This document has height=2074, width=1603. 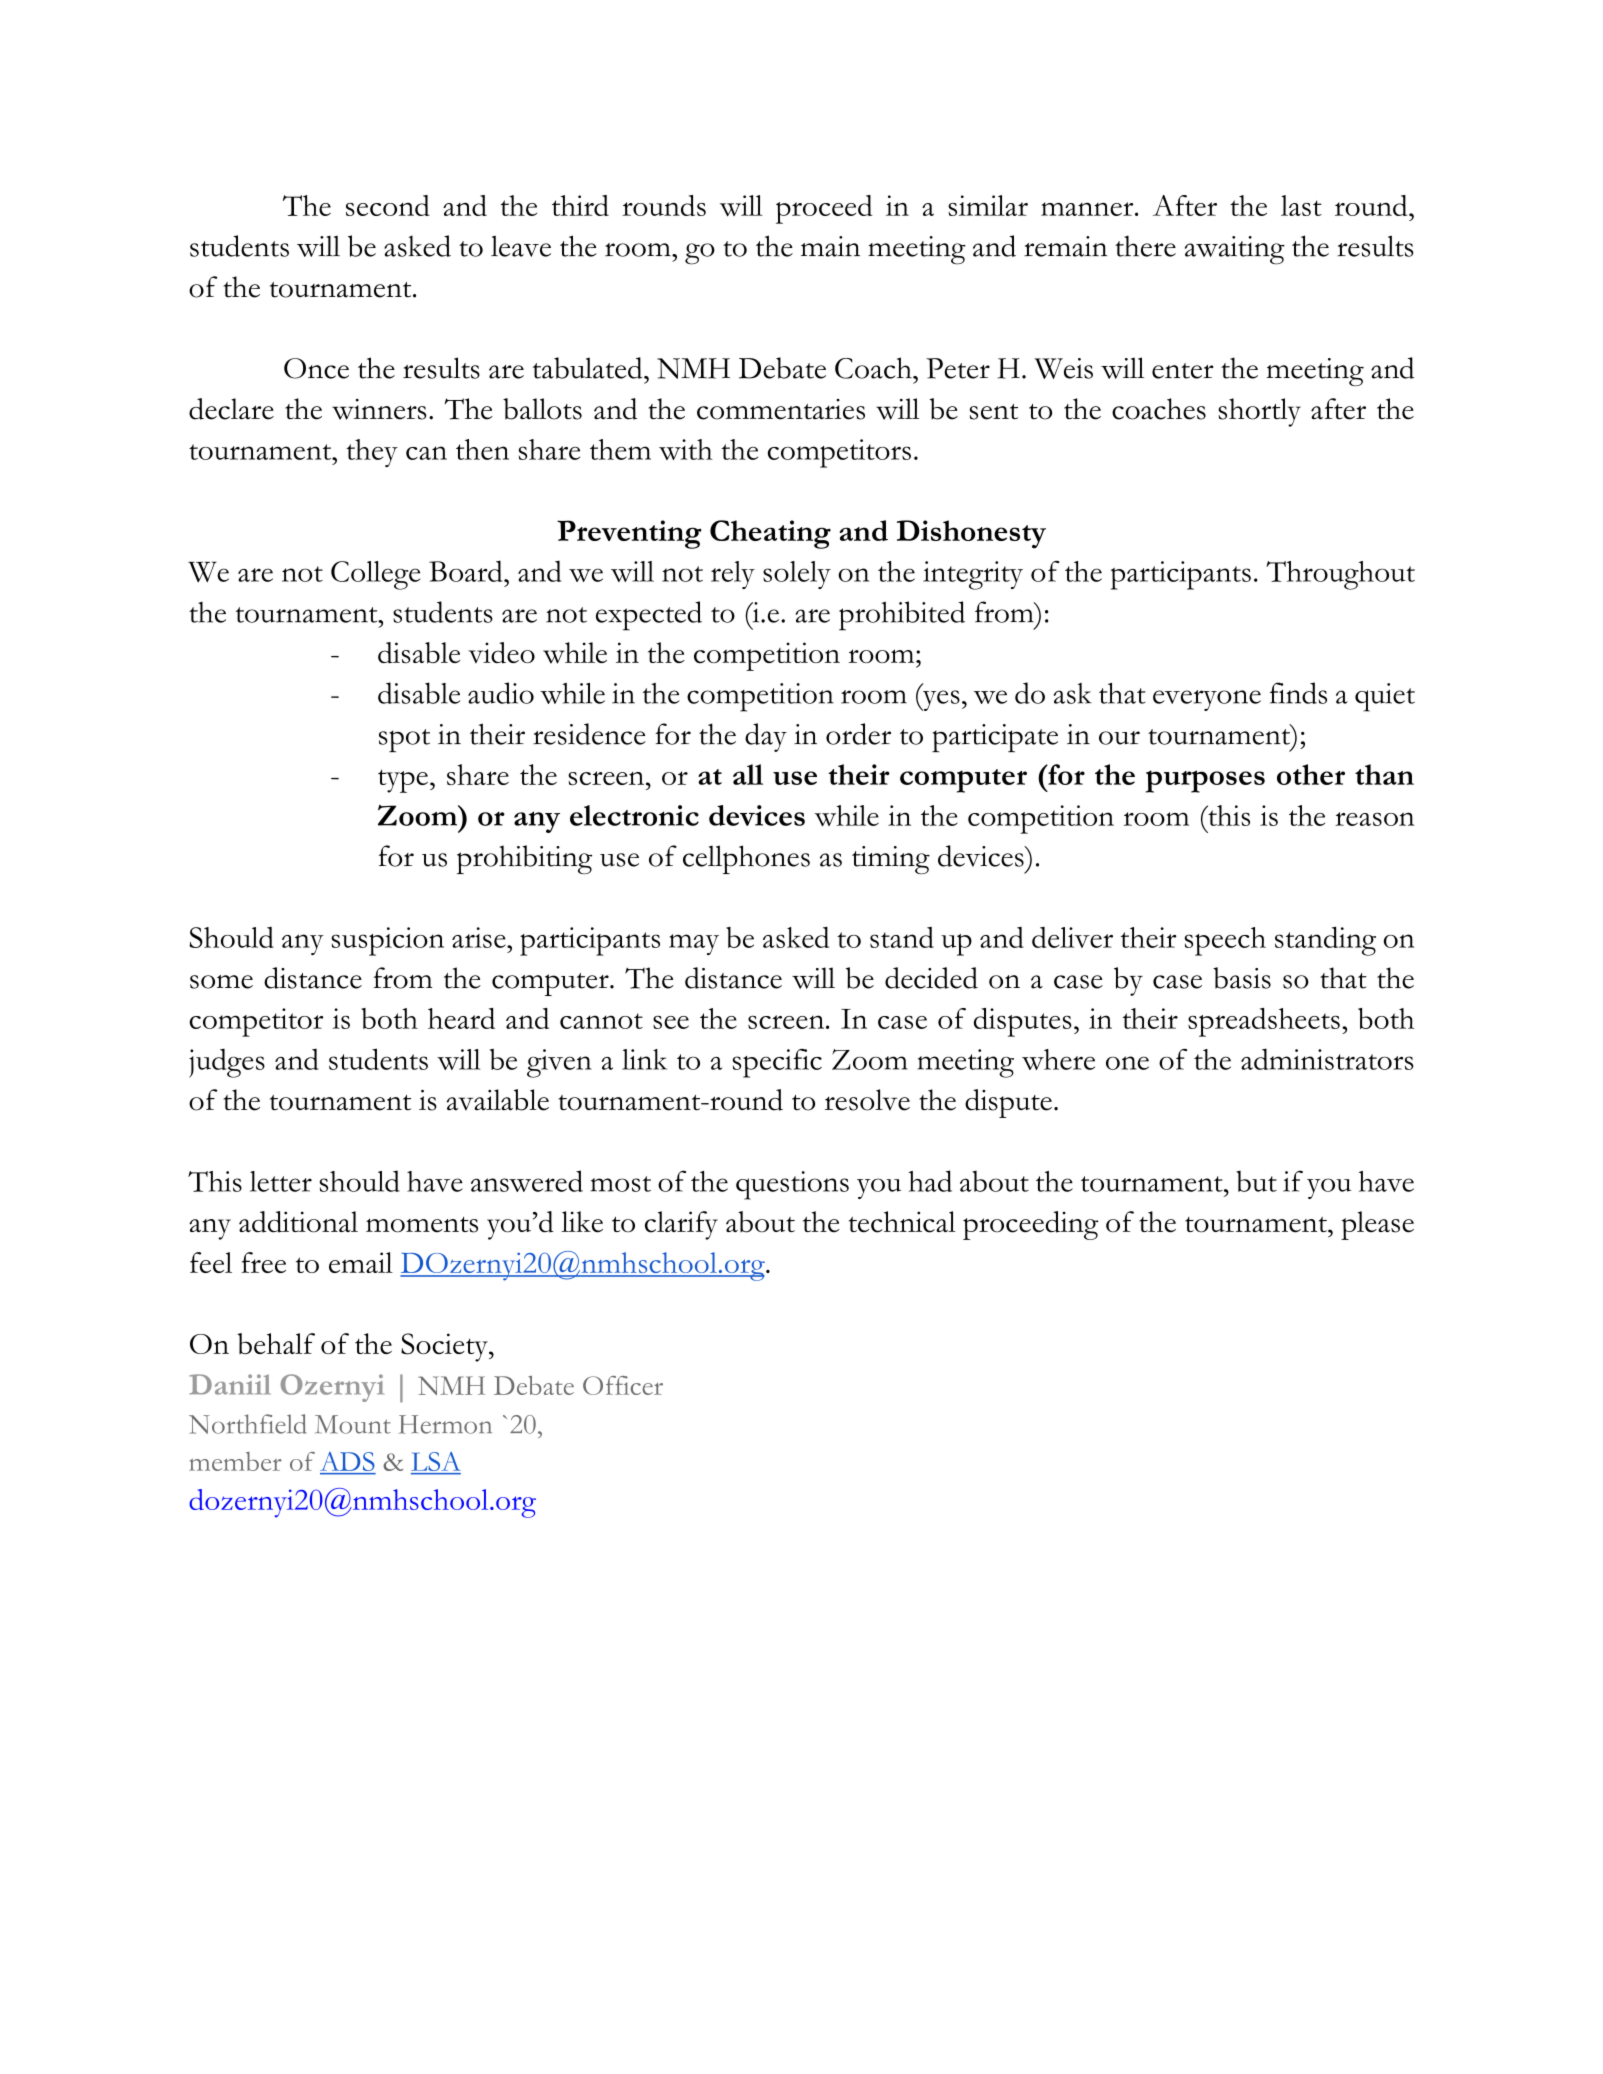 What do you see at coordinates (353, 1424) in the document?
I see `Mount` at bounding box center [353, 1424].
